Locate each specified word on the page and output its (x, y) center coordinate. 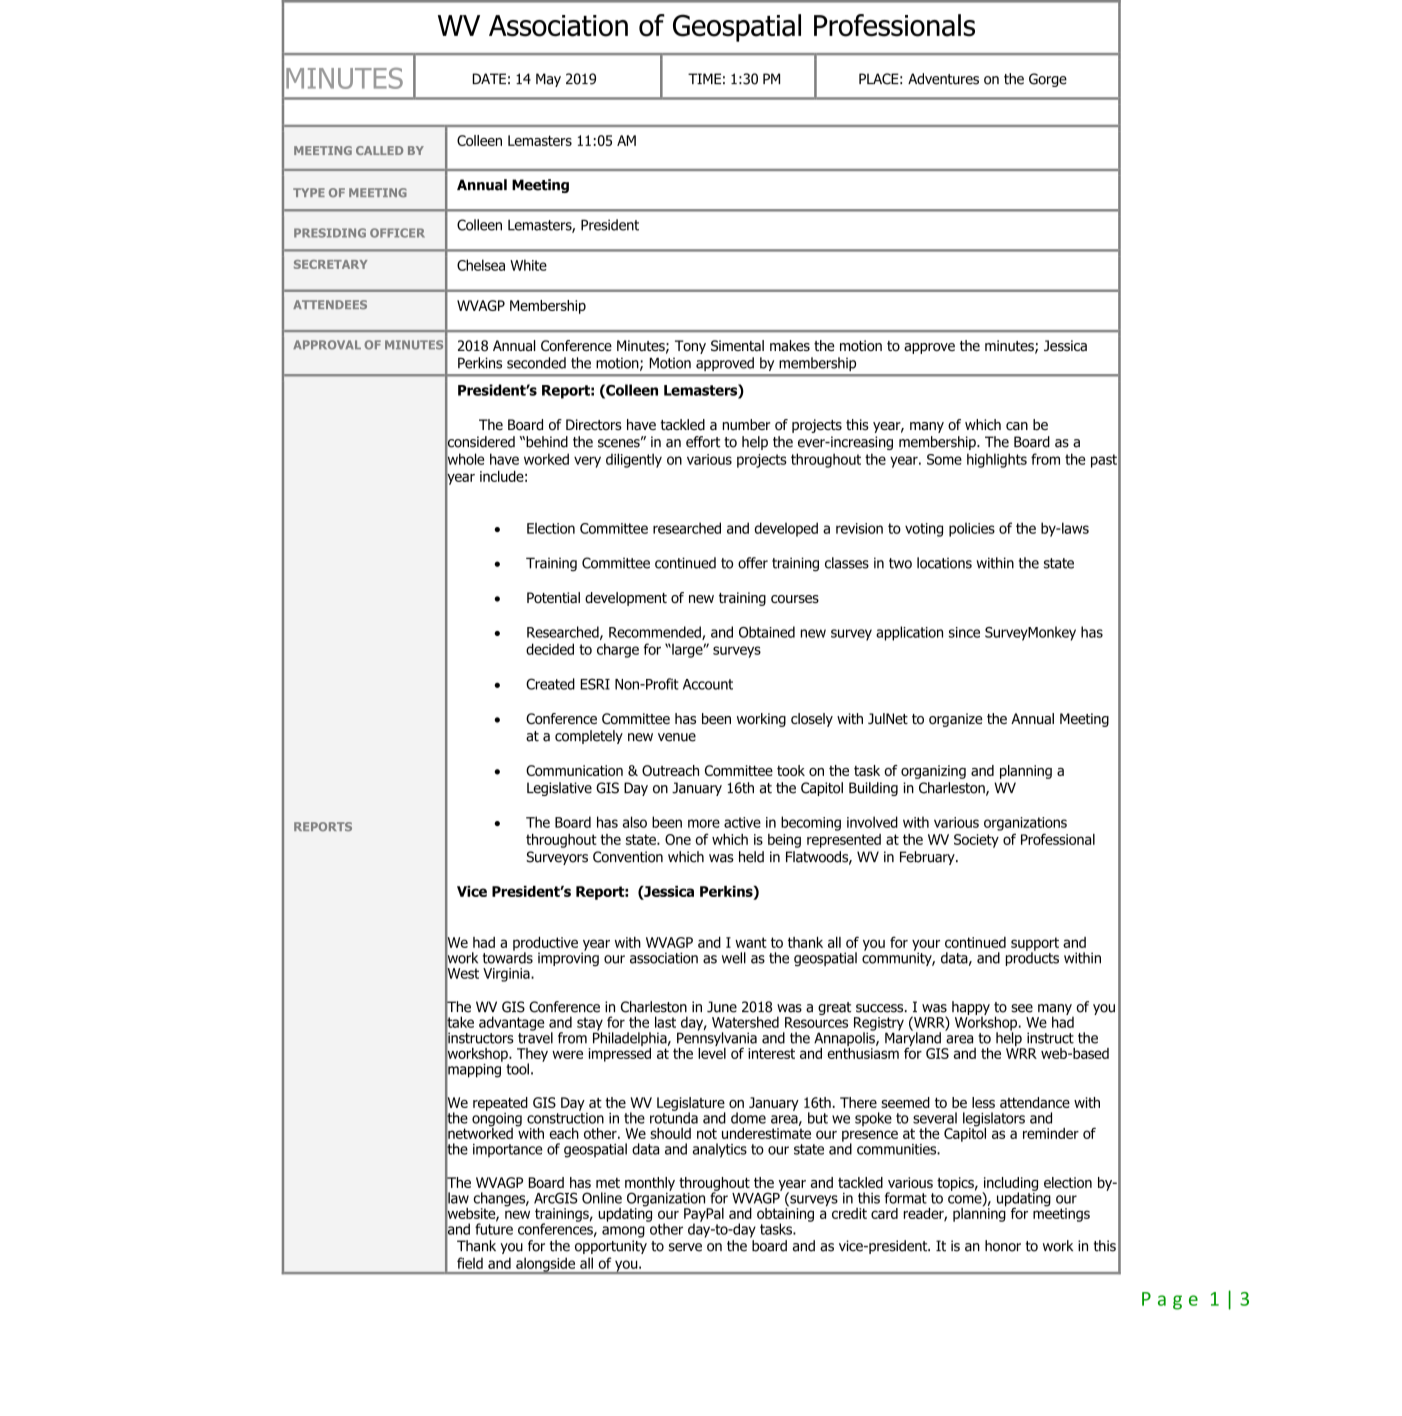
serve (685, 1247)
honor (1003, 1246)
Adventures (943, 79)
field (470, 1263)
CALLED (379, 150)
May (548, 80)
